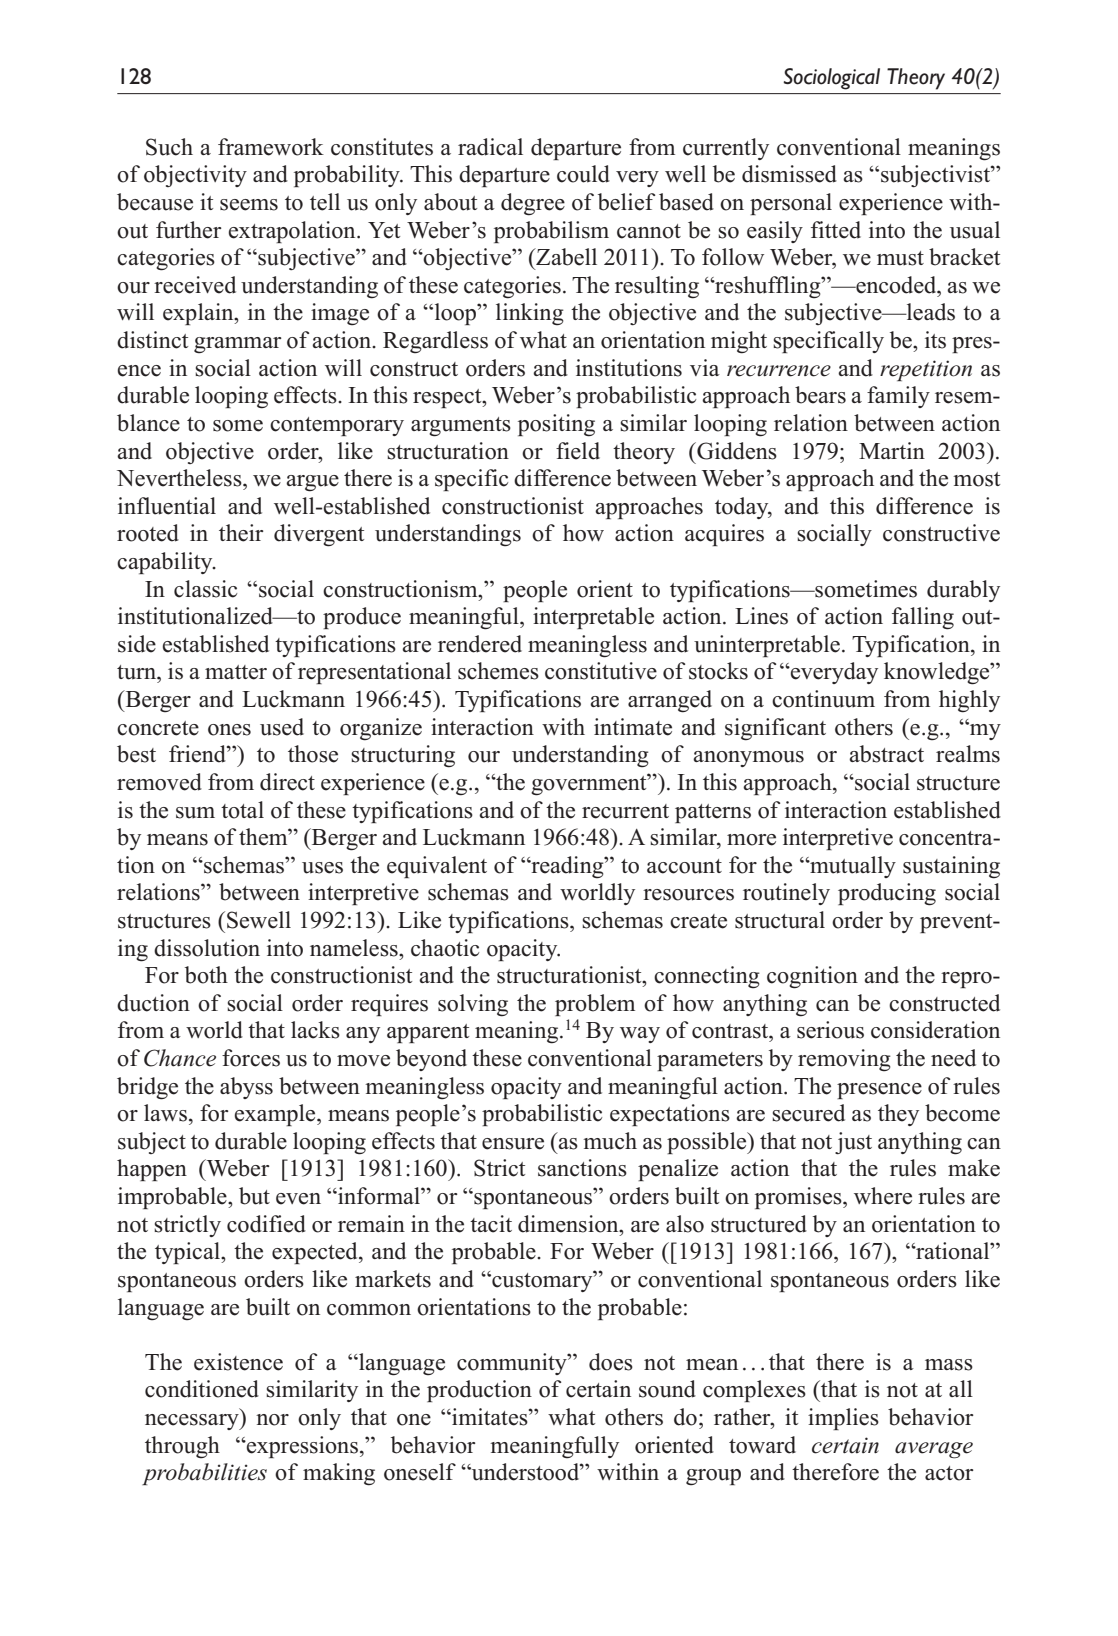 This screenshot has height=1636, width=1118. What do you see at coordinates (831, 79) in the screenshot?
I see `Sociological` at bounding box center [831, 79].
